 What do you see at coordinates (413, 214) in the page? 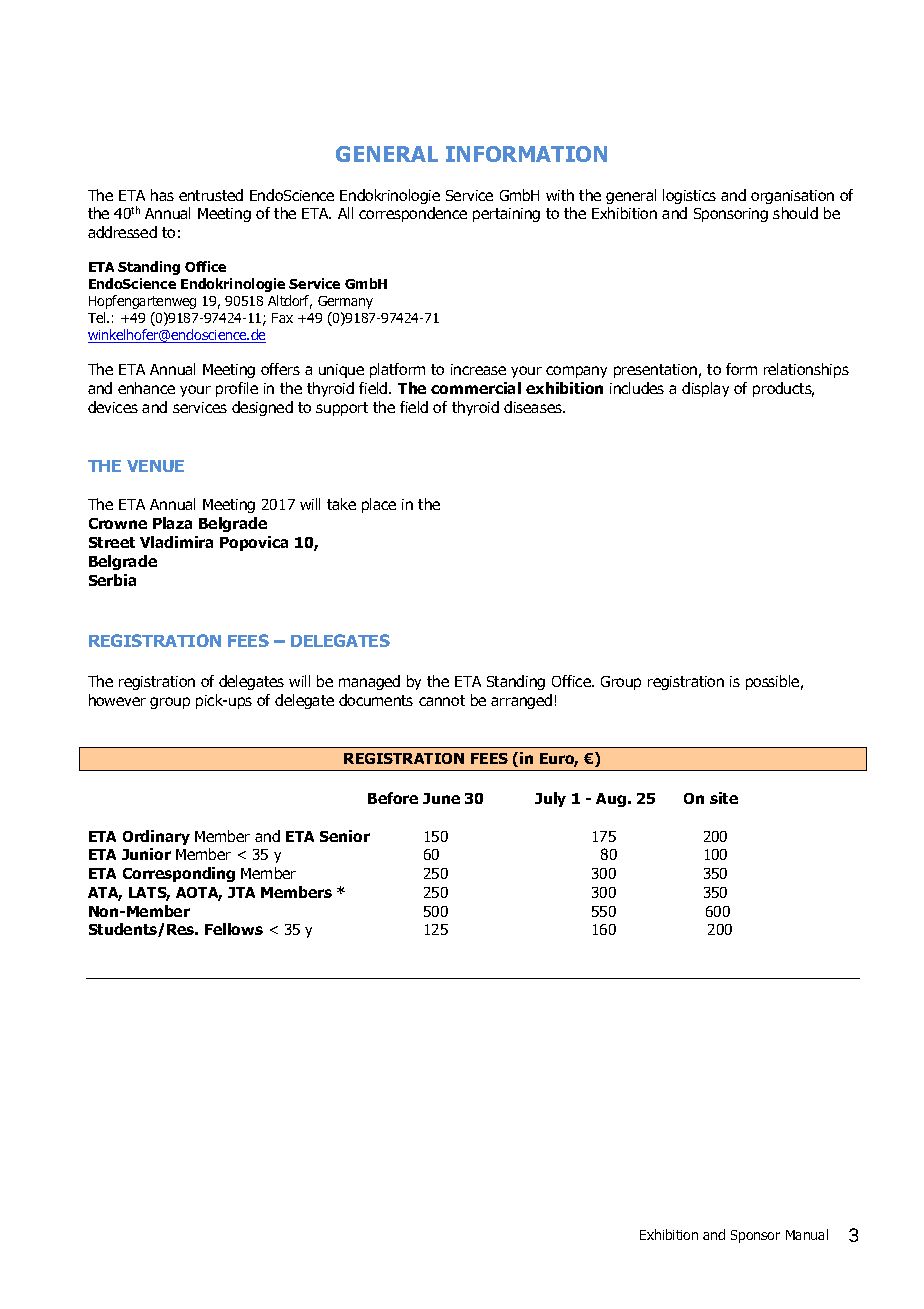
I see `correspondence` at bounding box center [413, 214].
